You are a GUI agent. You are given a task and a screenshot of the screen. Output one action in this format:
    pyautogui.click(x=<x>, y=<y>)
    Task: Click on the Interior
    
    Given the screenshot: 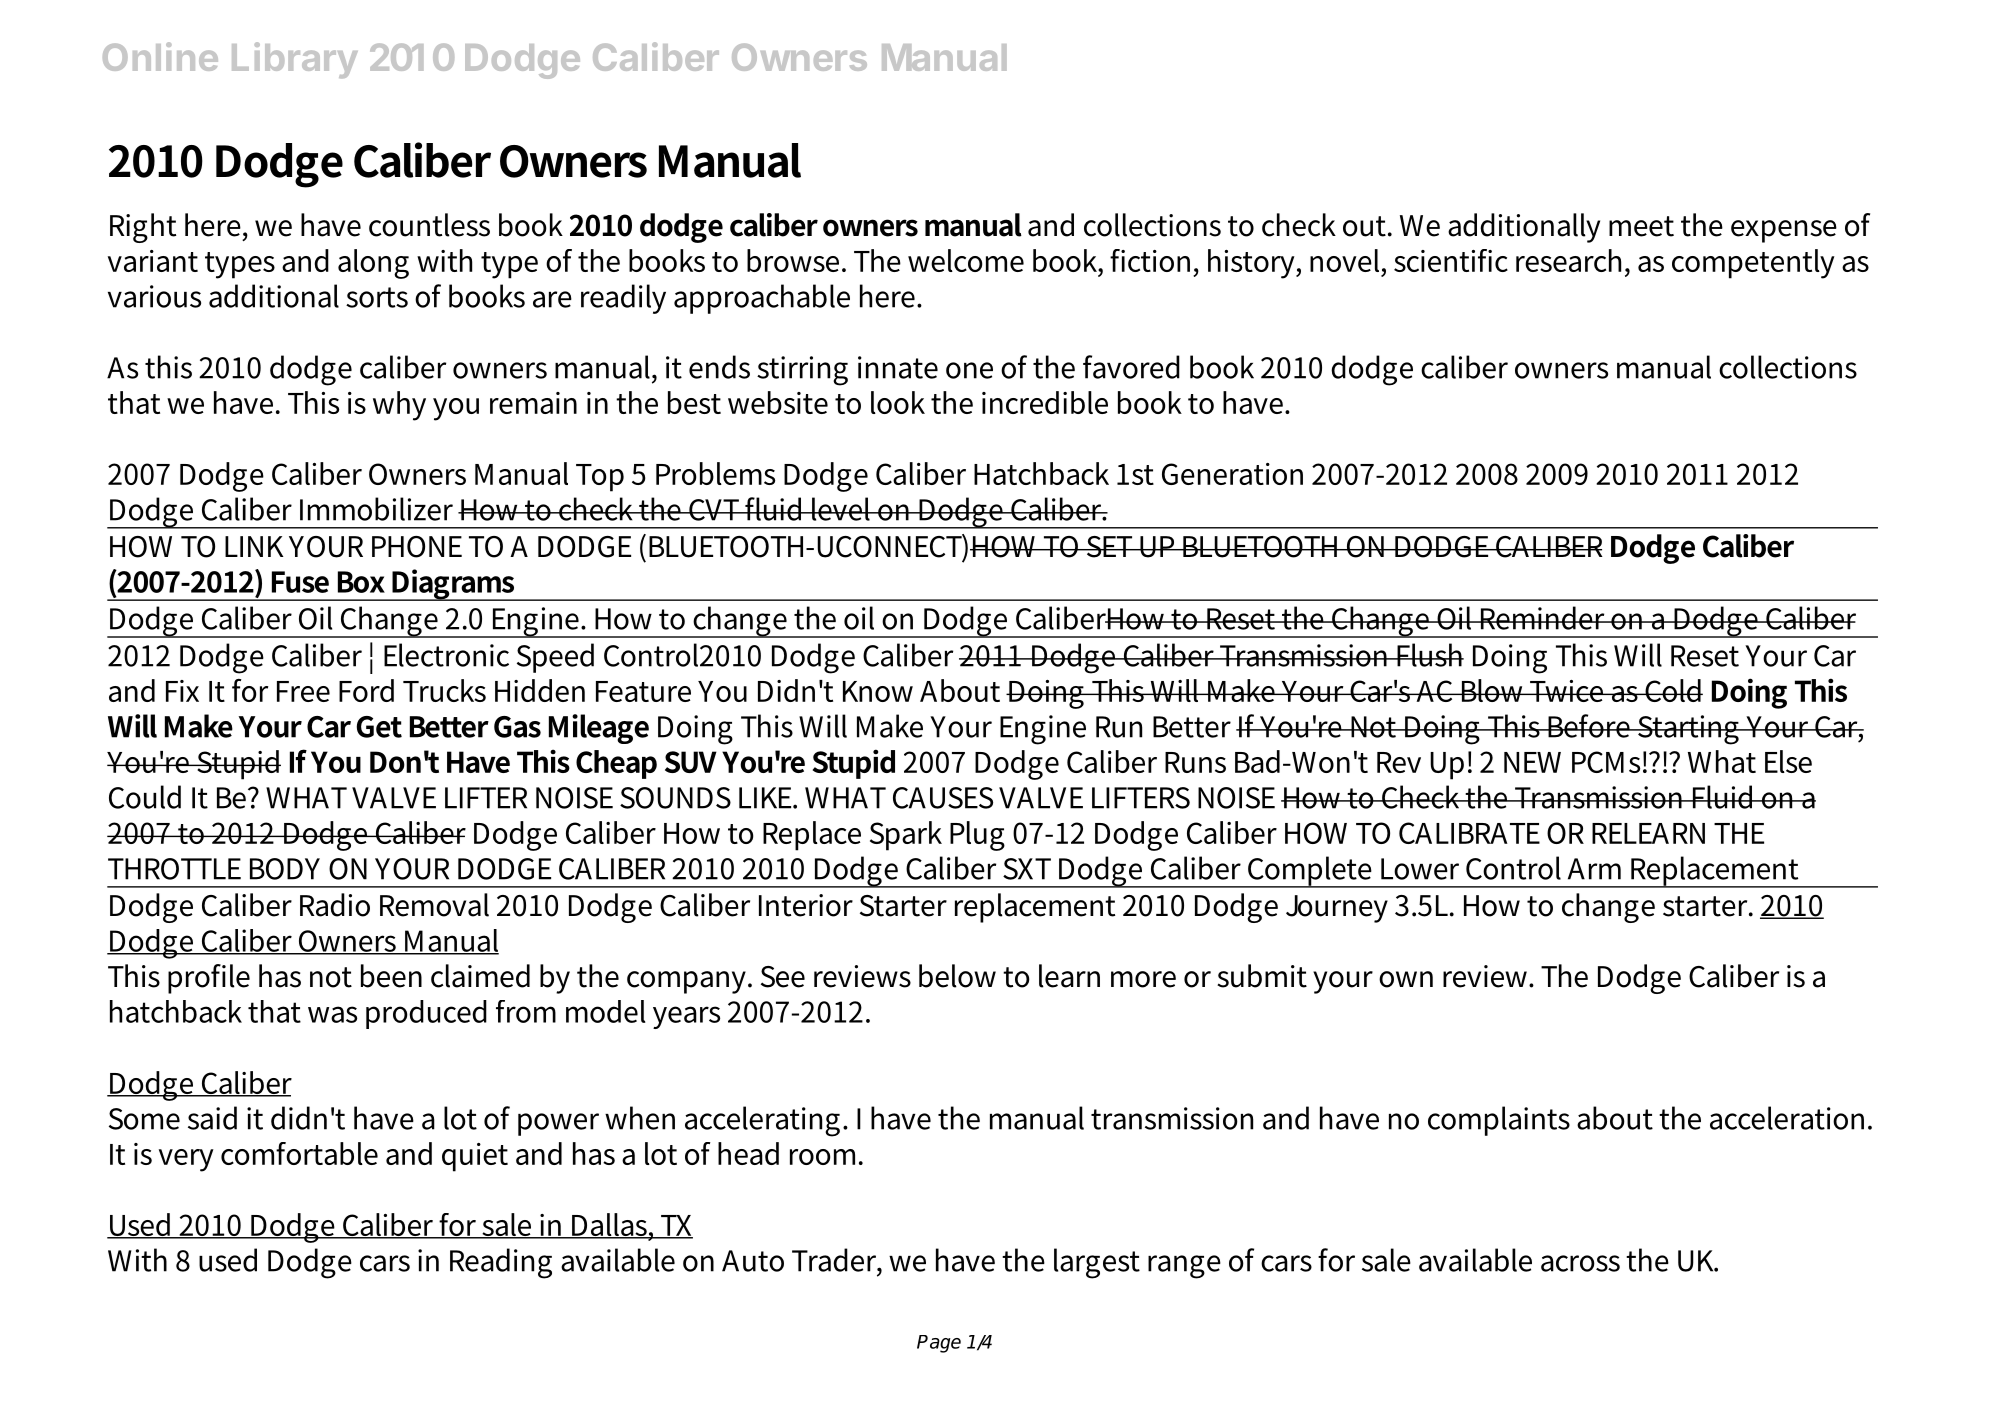 What is the action you would take?
    pyautogui.click(x=806, y=905)
